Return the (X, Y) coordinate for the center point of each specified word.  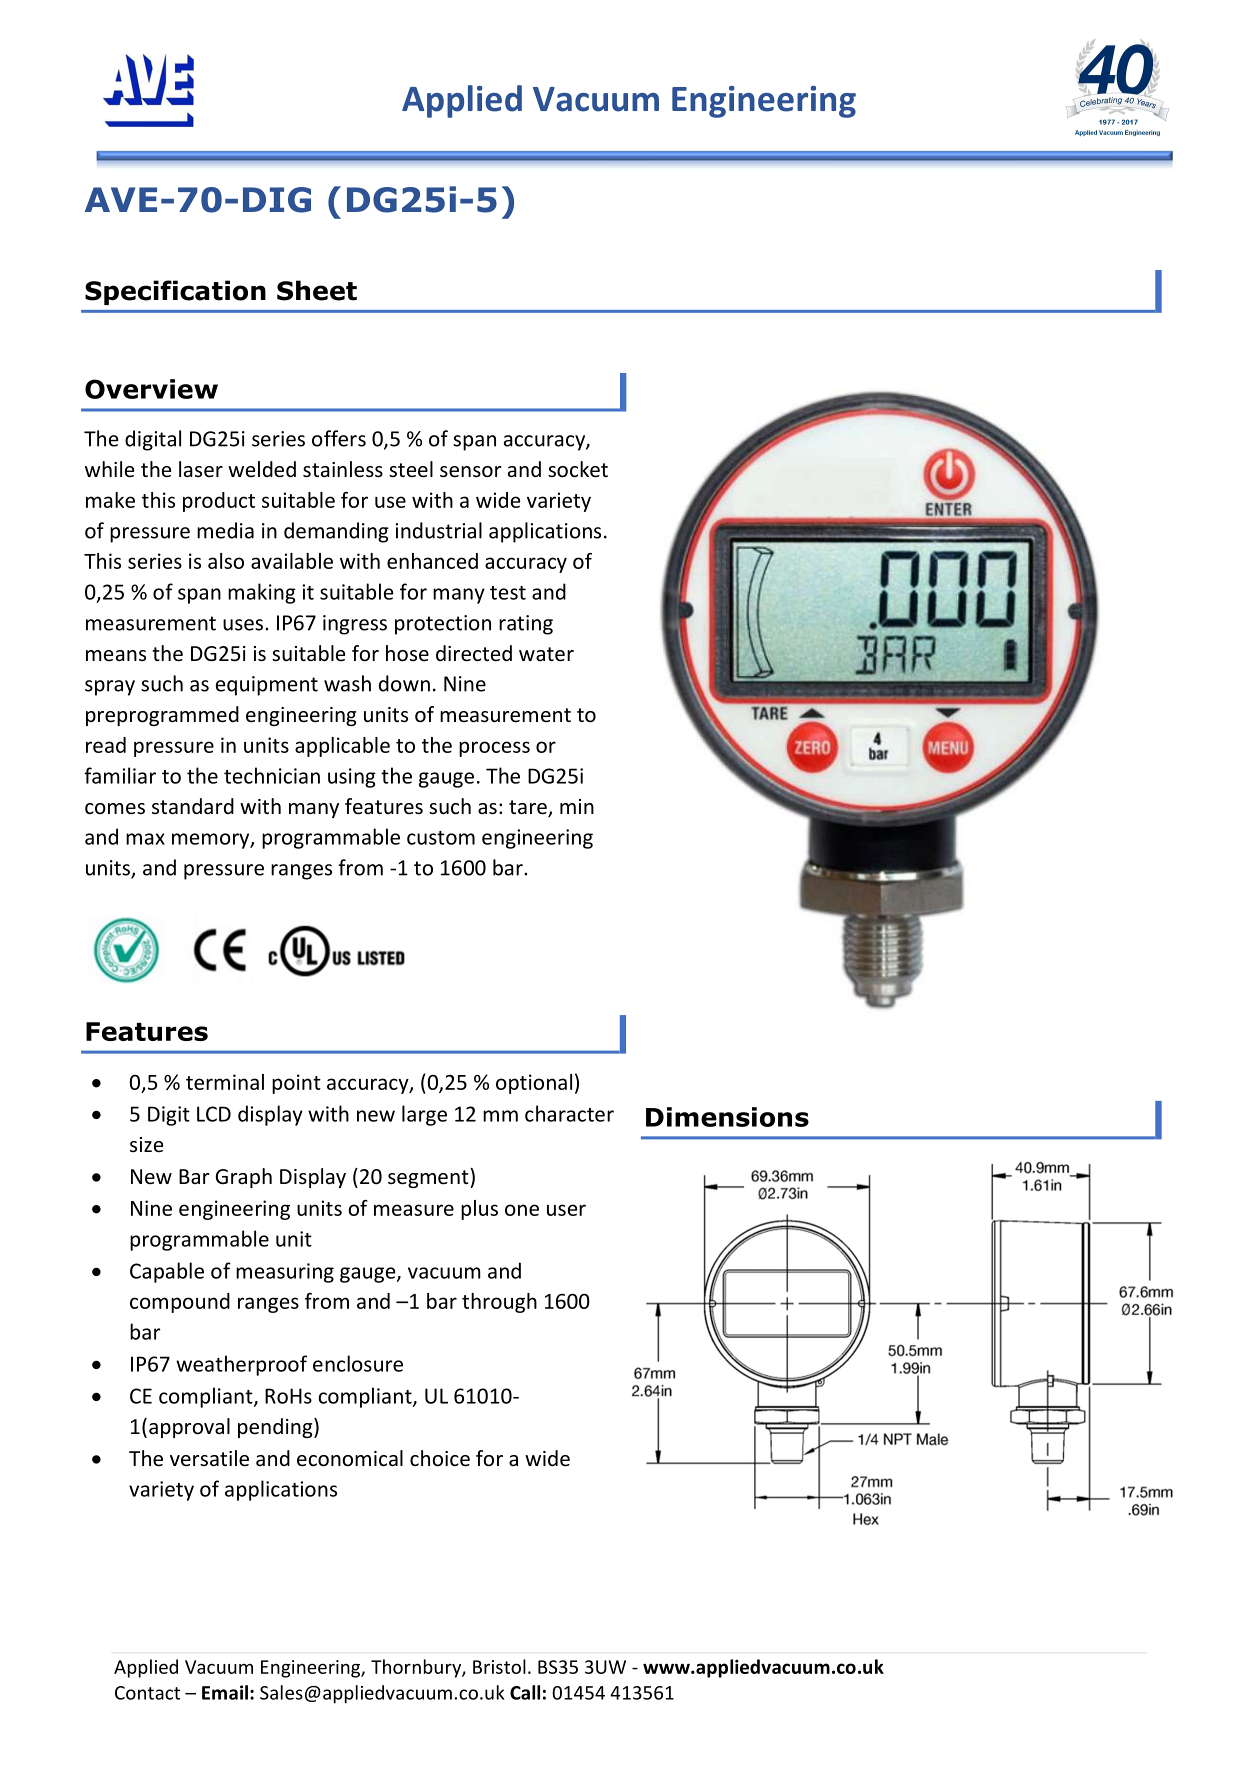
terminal (225, 1082)
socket (578, 469)
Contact (147, 1693)
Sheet (317, 290)
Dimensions (727, 1117)
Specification (175, 292)
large (424, 1115)
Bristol (499, 1666)
